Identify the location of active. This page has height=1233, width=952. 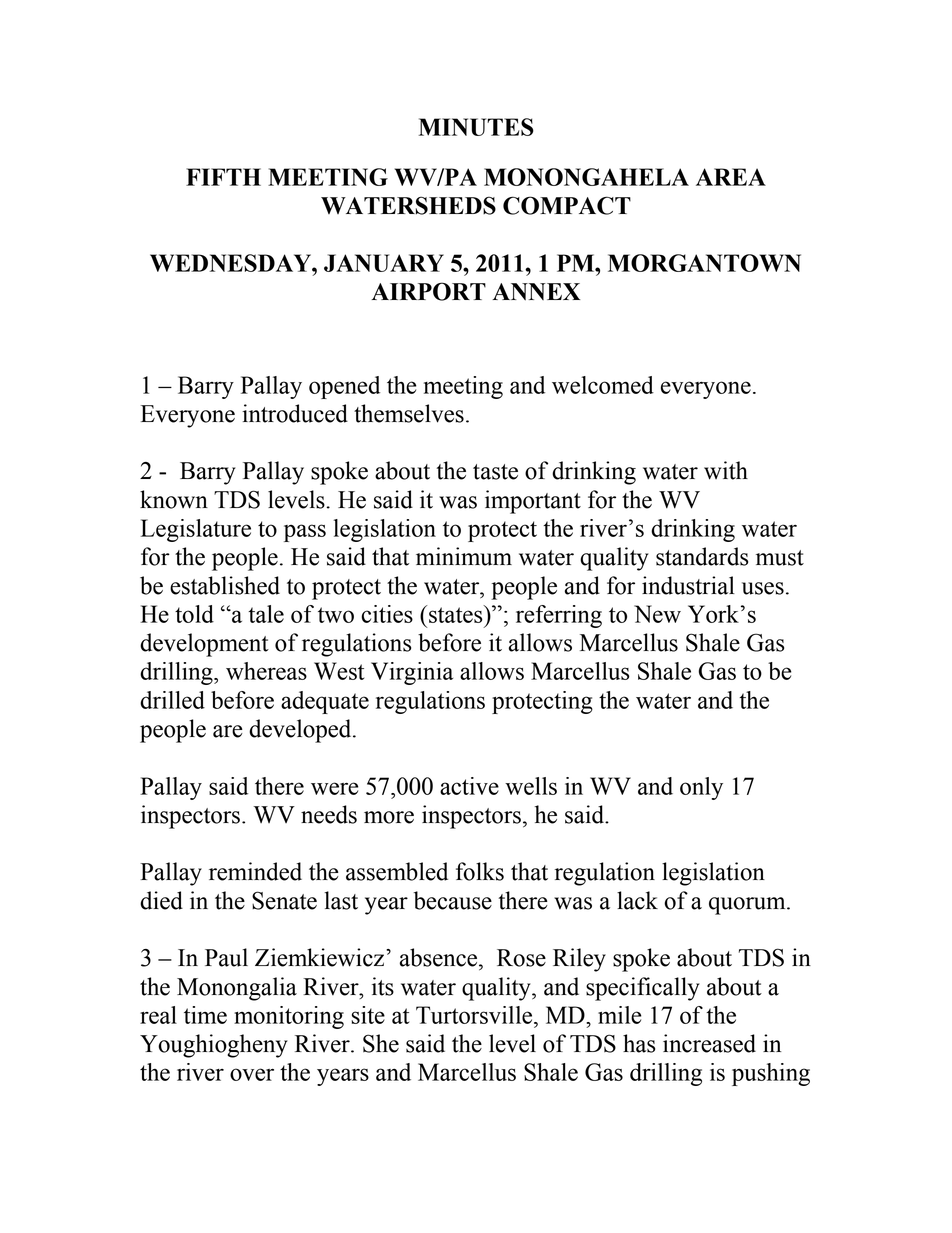
(469, 786).
